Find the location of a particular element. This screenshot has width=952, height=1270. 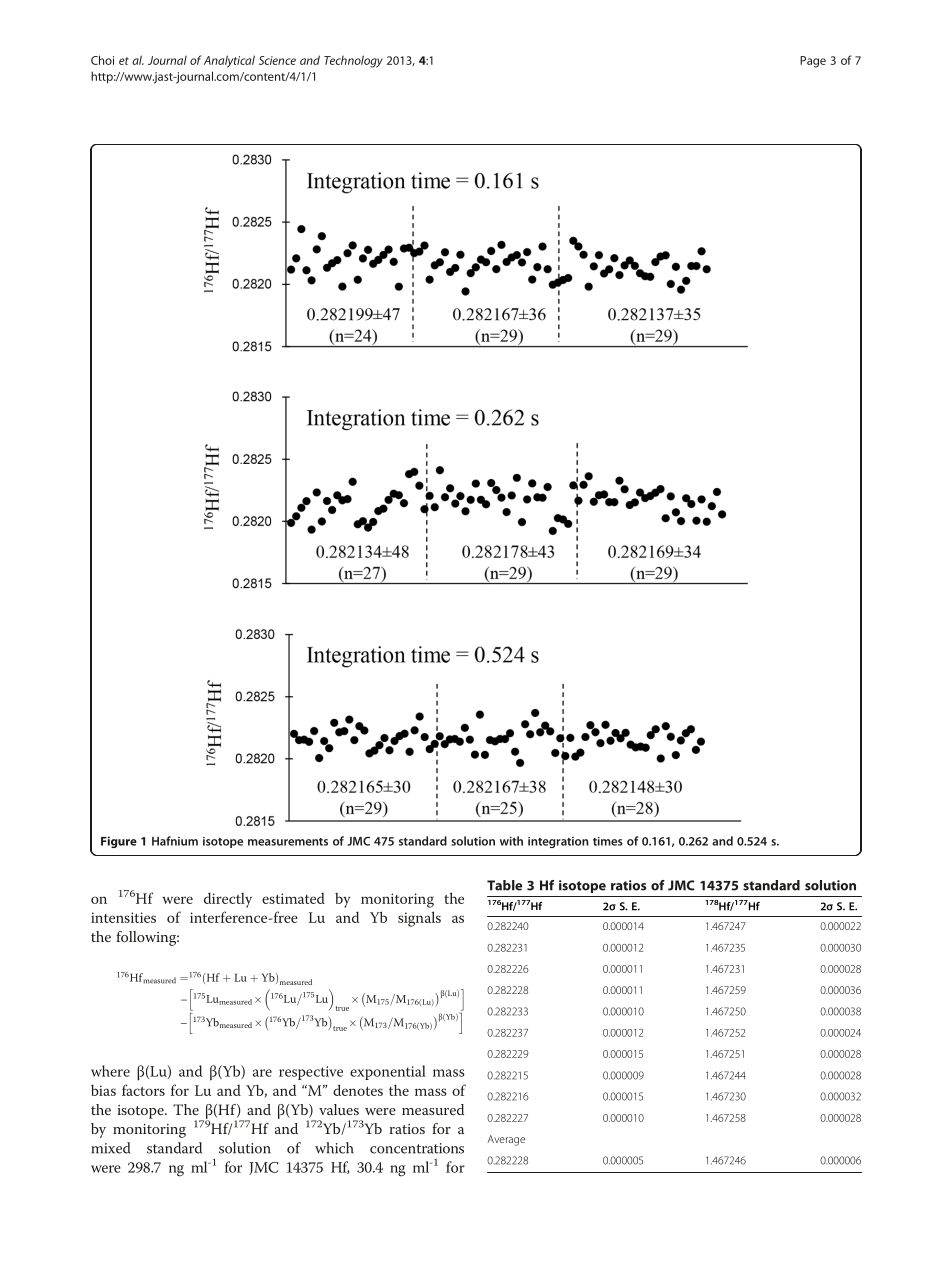

times is located at coordinates (608, 841).
